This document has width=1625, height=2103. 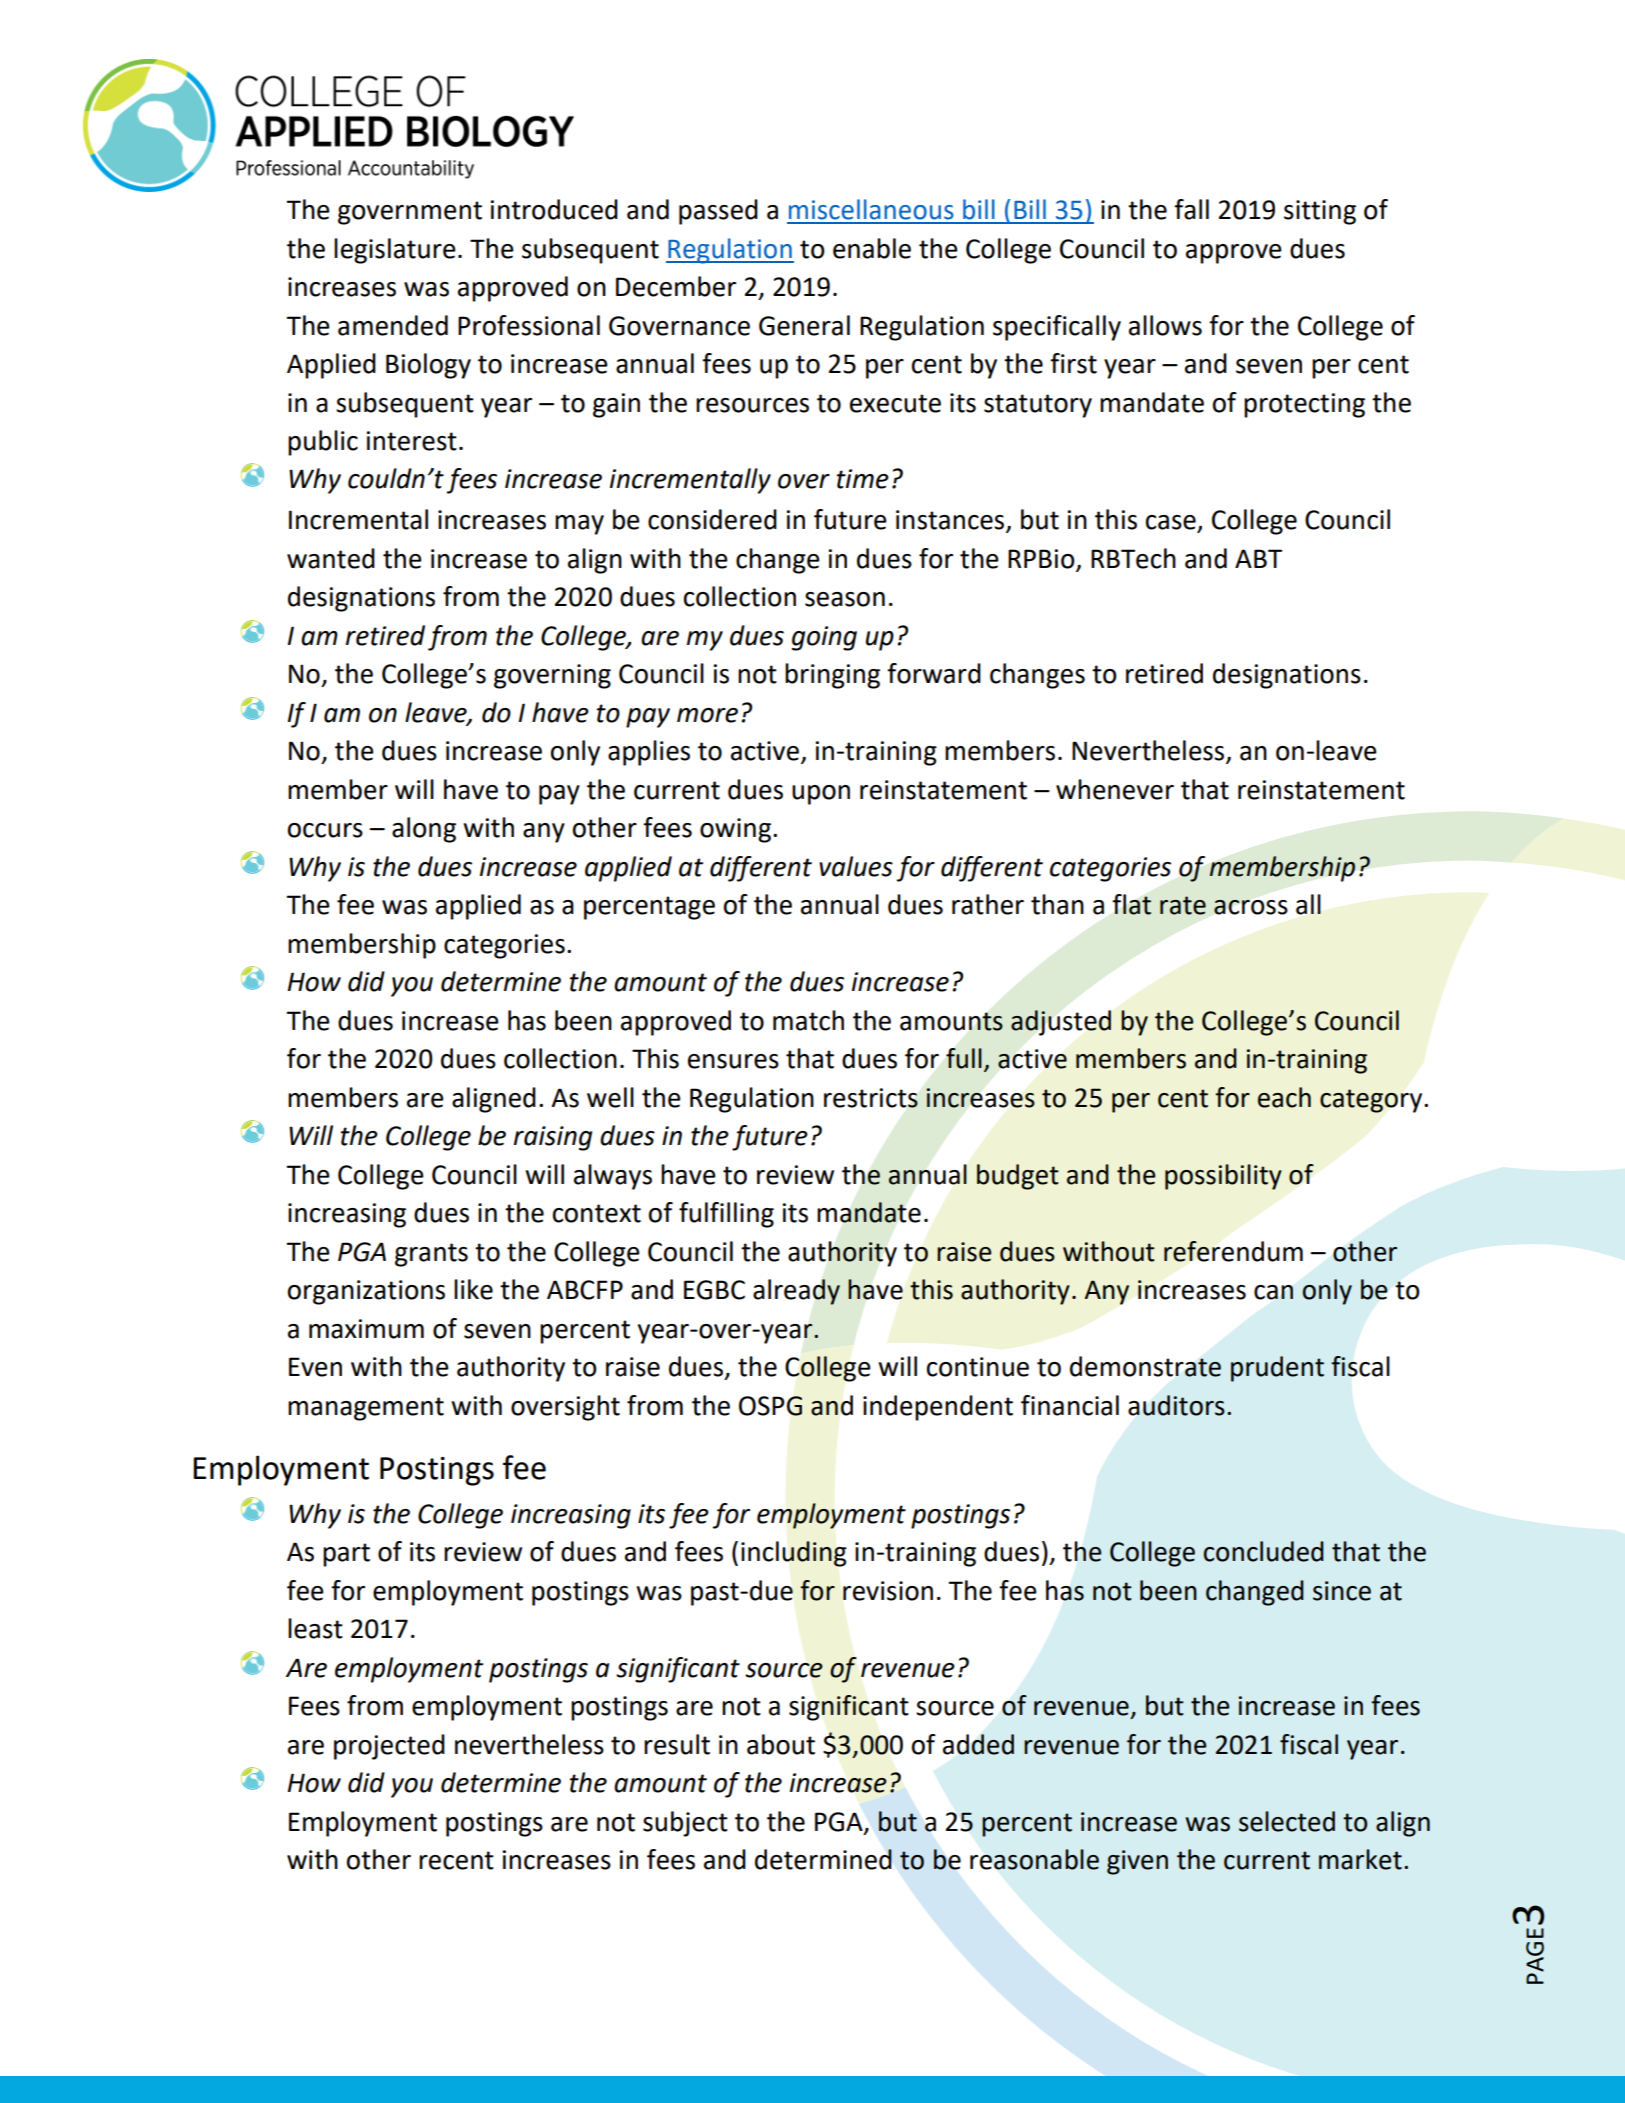 I want to click on enable, so click(x=872, y=248).
